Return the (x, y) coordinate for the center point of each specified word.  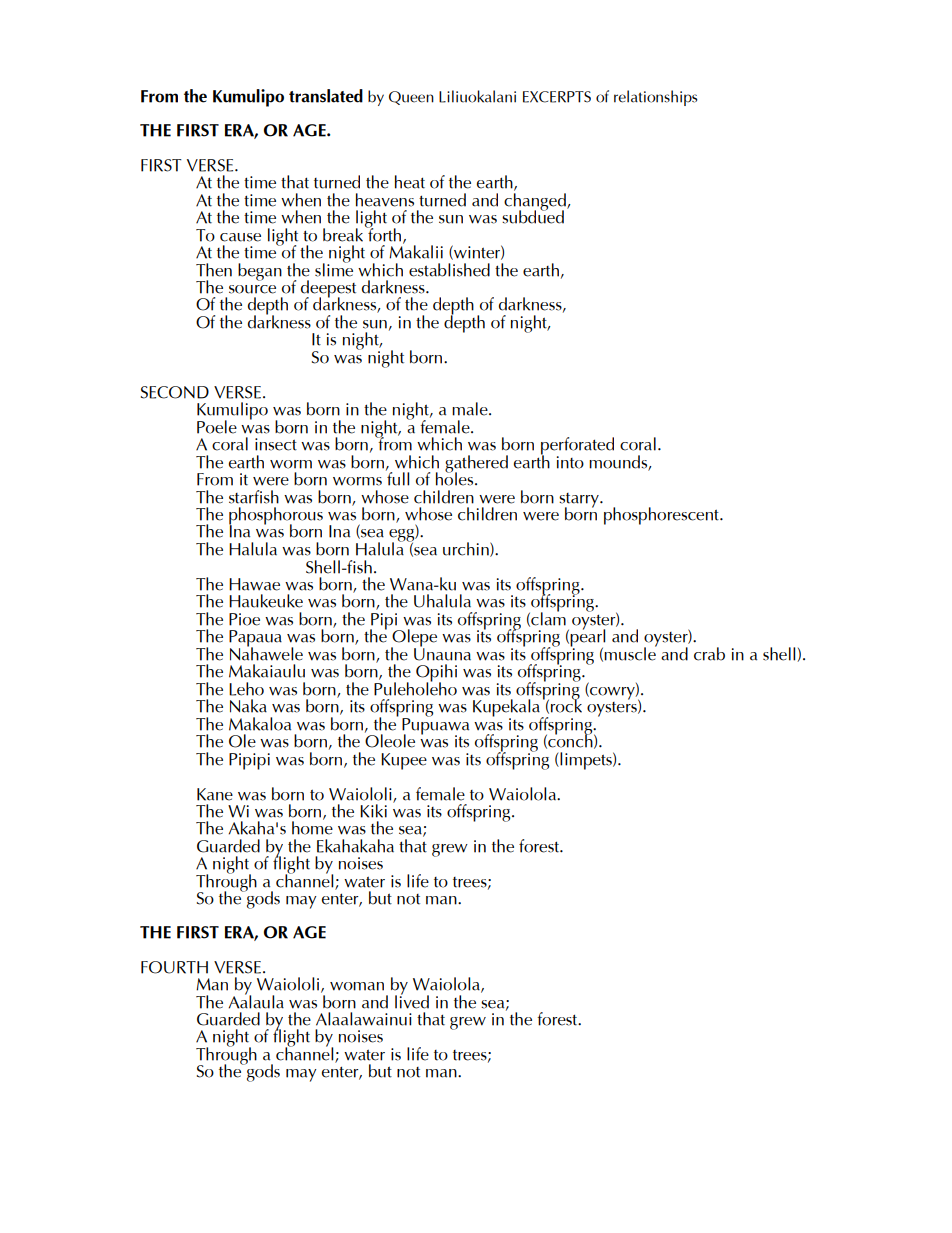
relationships (656, 98)
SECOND (175, 392)
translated (326, 96)
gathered (476, 465)
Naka (248, 706)
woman (357, 986)
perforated (577, 447)
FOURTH (174, 967)
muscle (630, 653)
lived (412, 1000)
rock (566, 705)
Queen (411, 98)
